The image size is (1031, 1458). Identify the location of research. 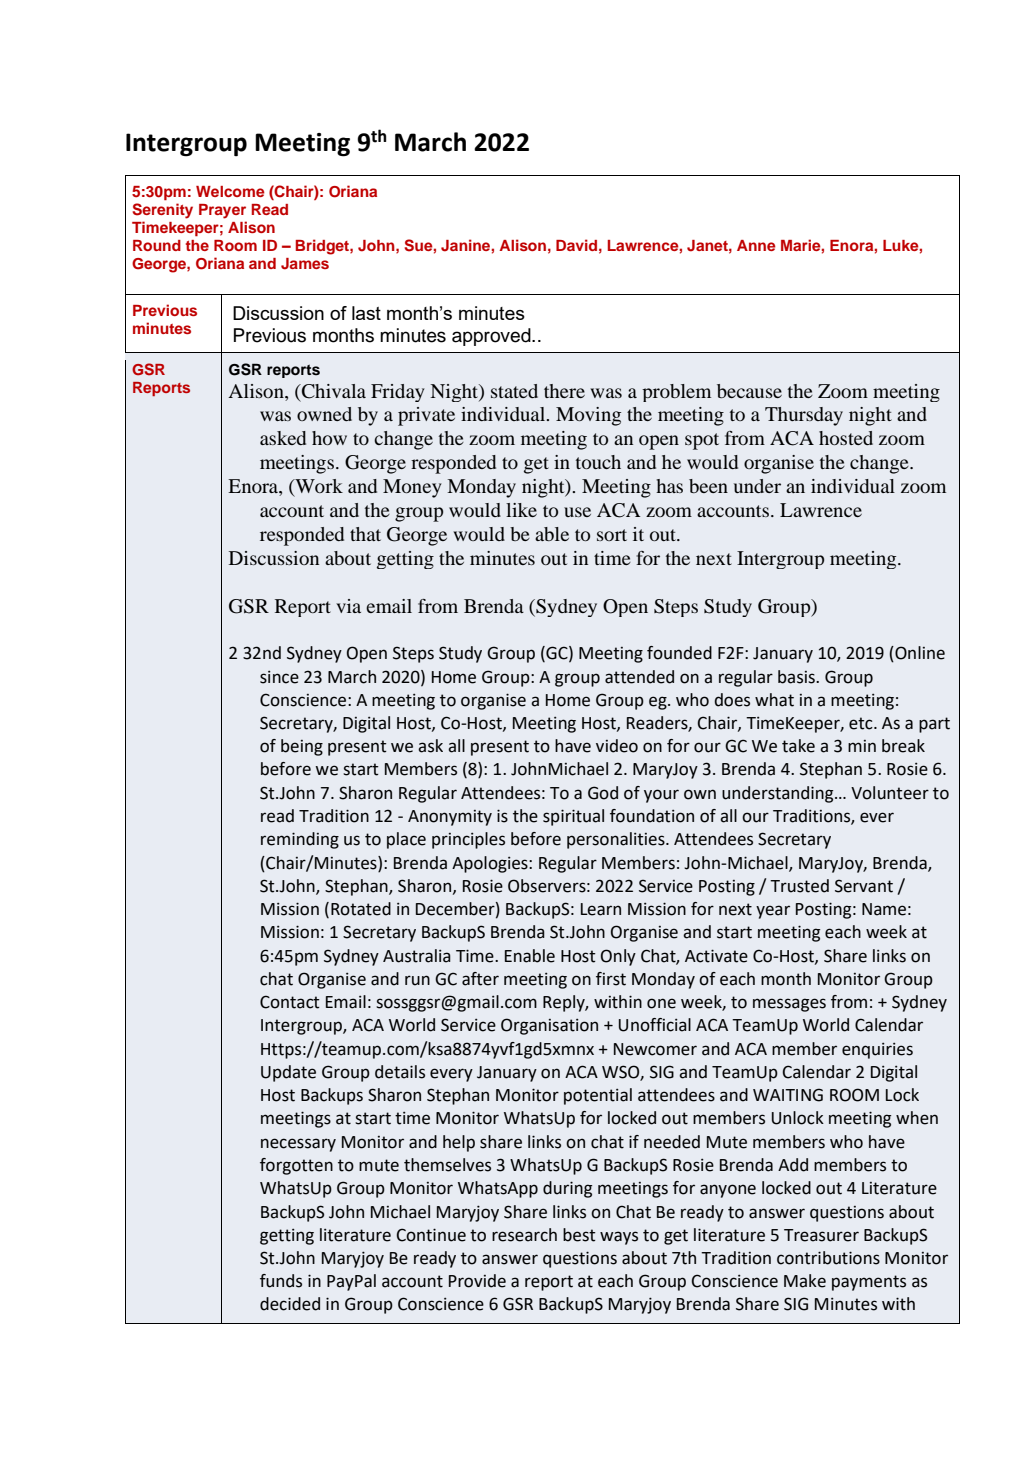
(524, 1235).
